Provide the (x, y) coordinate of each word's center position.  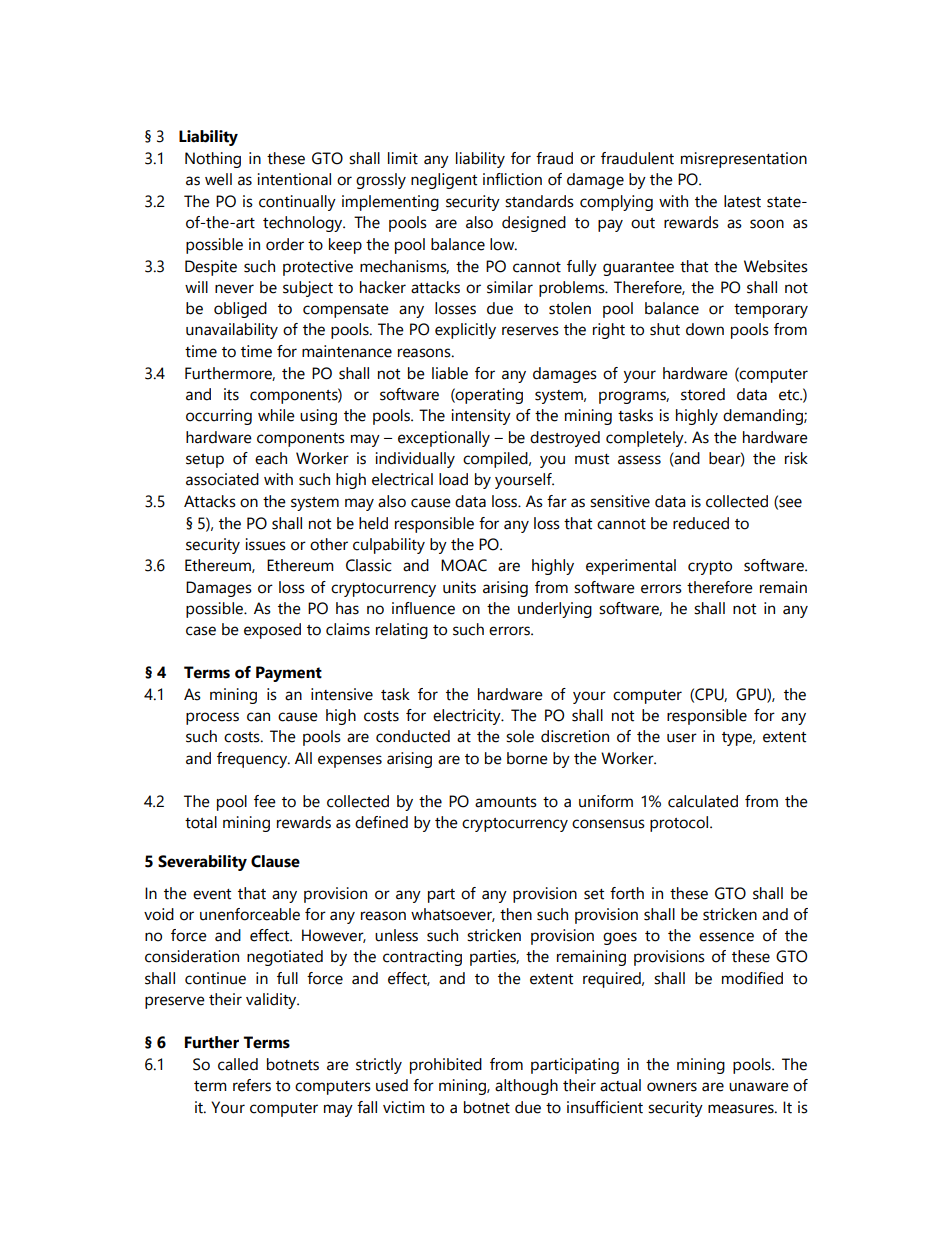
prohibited (446, 1066)
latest (742, 201)
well (218, 179)
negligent (444, 181)
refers (252, 1085)
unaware (759, 1087)
